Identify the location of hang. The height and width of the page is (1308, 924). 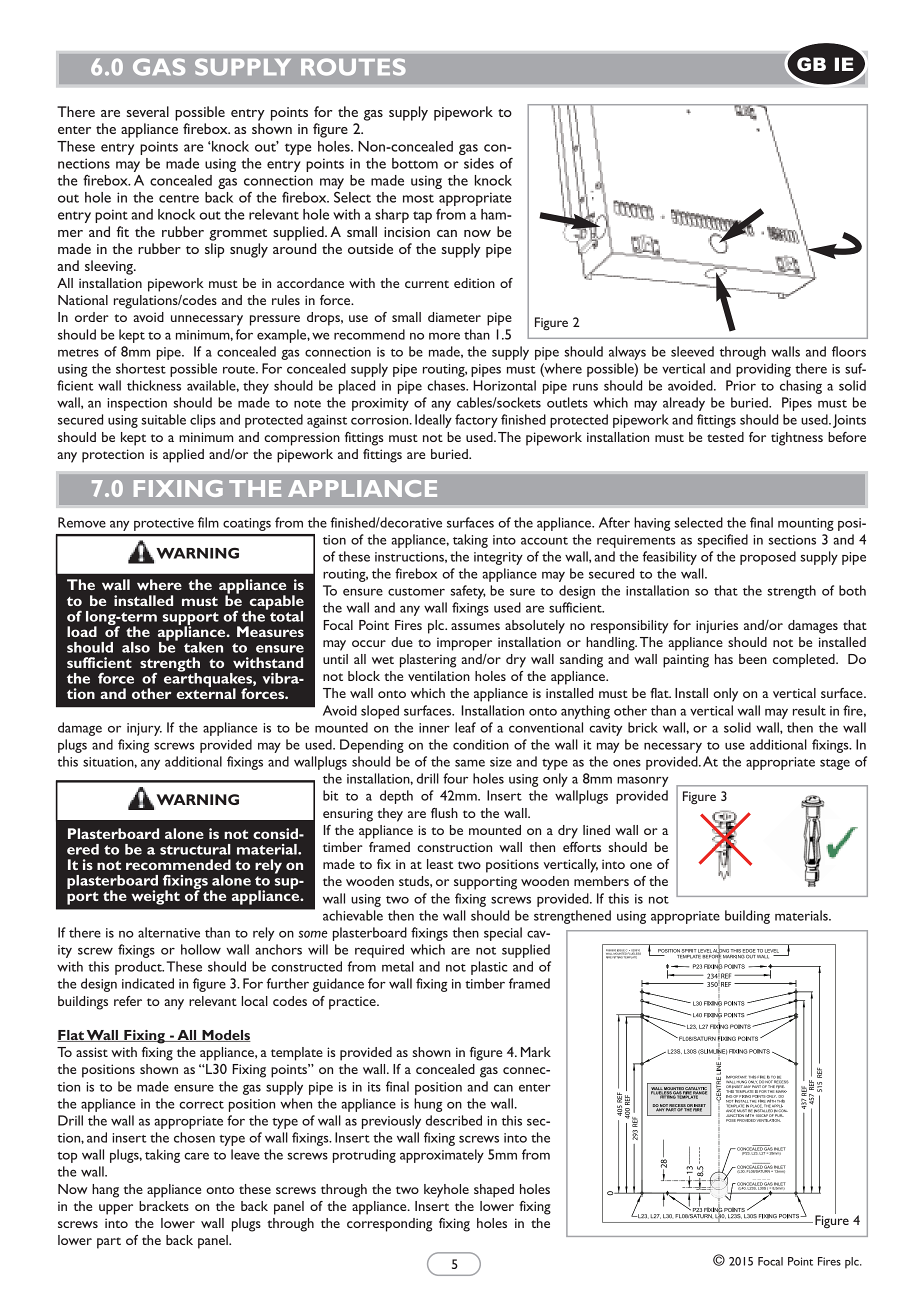
(105, 1191).
